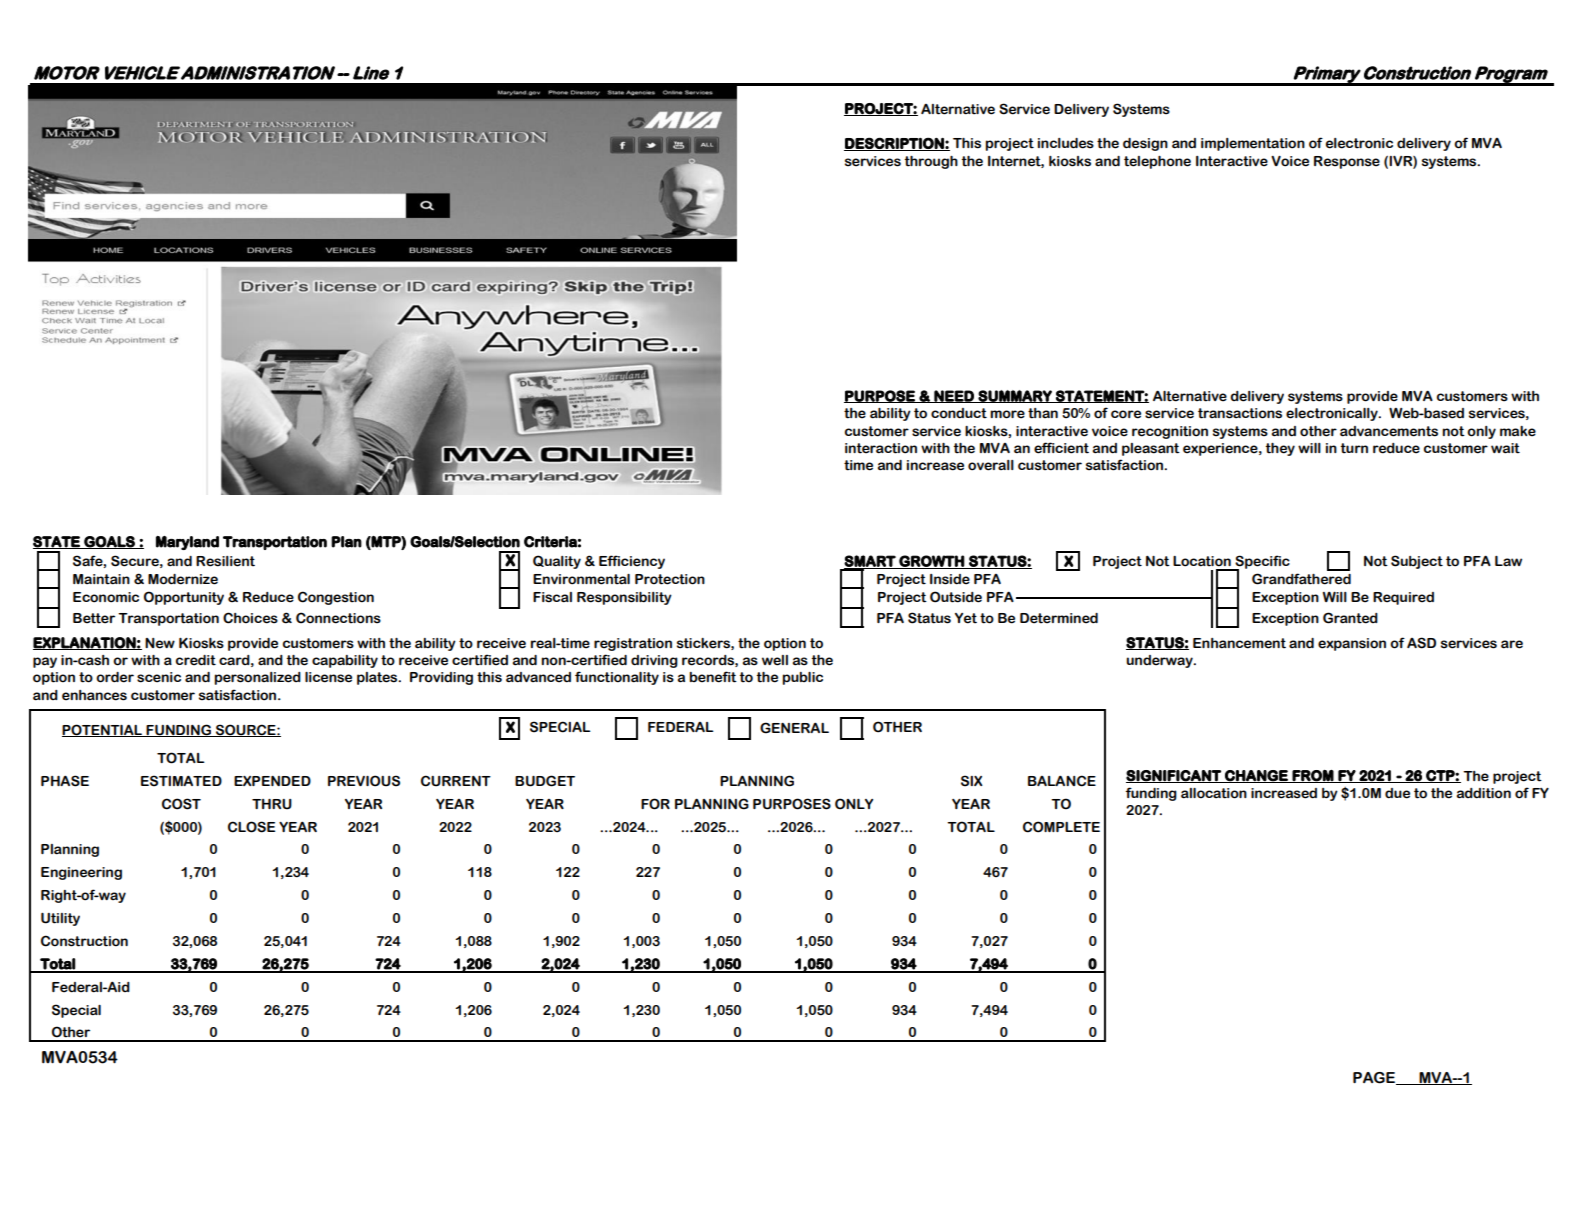 The width and height of the screenshot is (1588, 1227). I want to click on includes, so click(1066, 143).
